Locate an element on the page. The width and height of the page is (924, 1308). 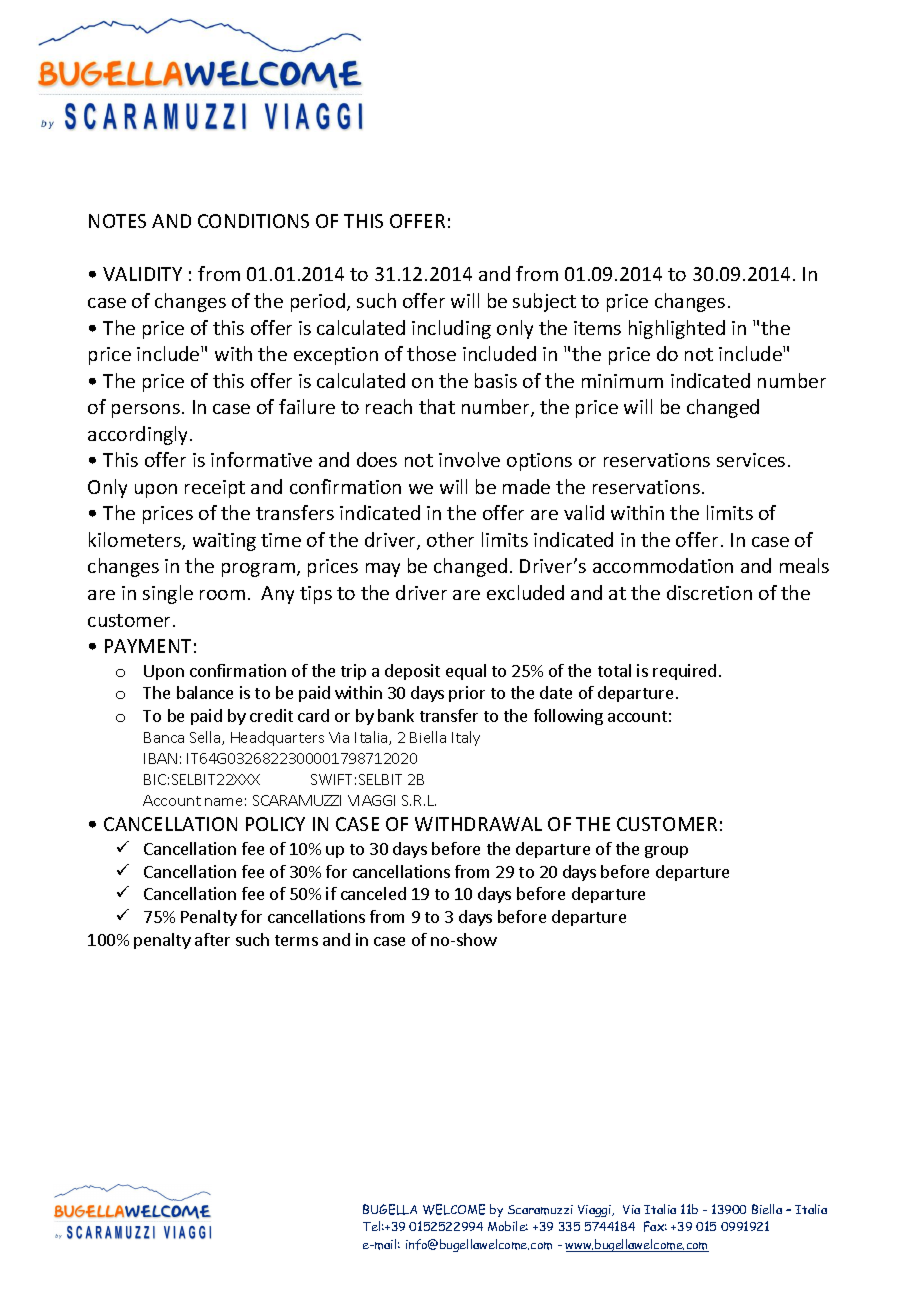
highlighted is located at coordinates (677, 329).
